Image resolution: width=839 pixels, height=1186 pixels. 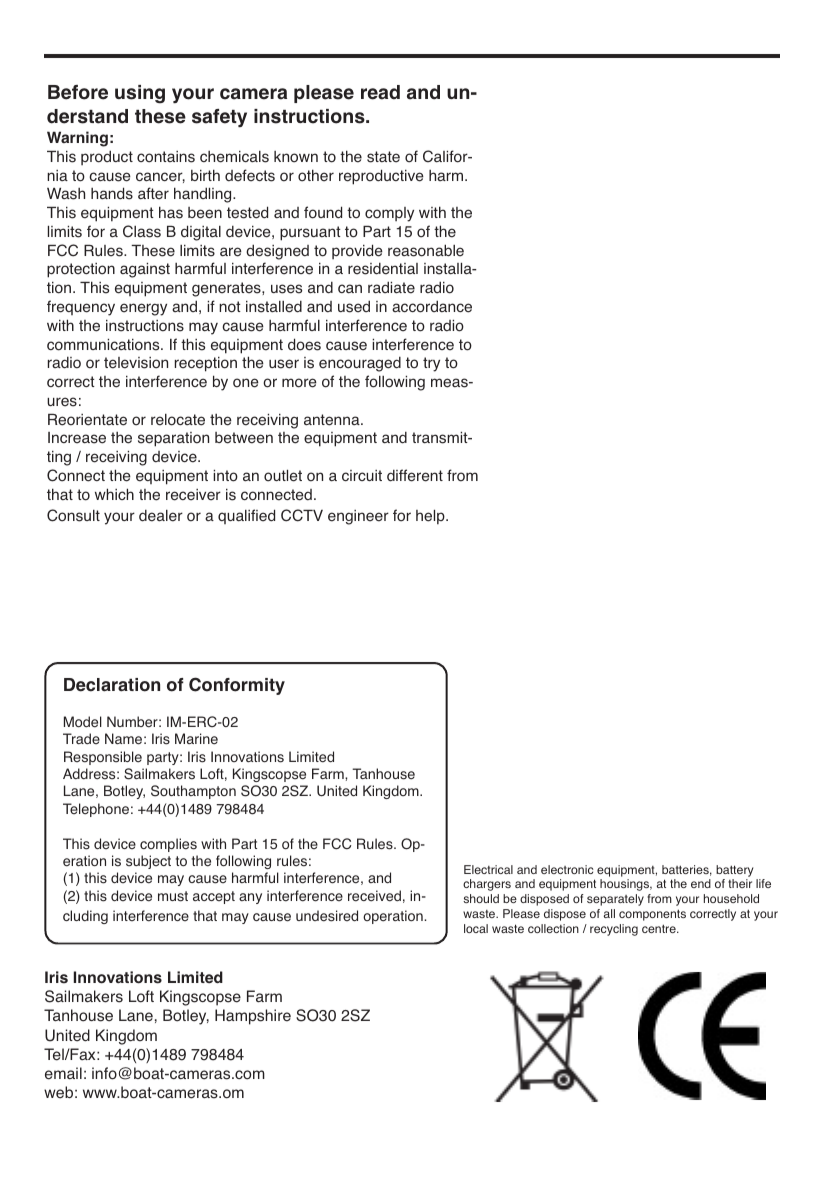 What do you see at coordinates (168, 845) in the screenshot?
I see `complies` at bounding box center [168, 845].
